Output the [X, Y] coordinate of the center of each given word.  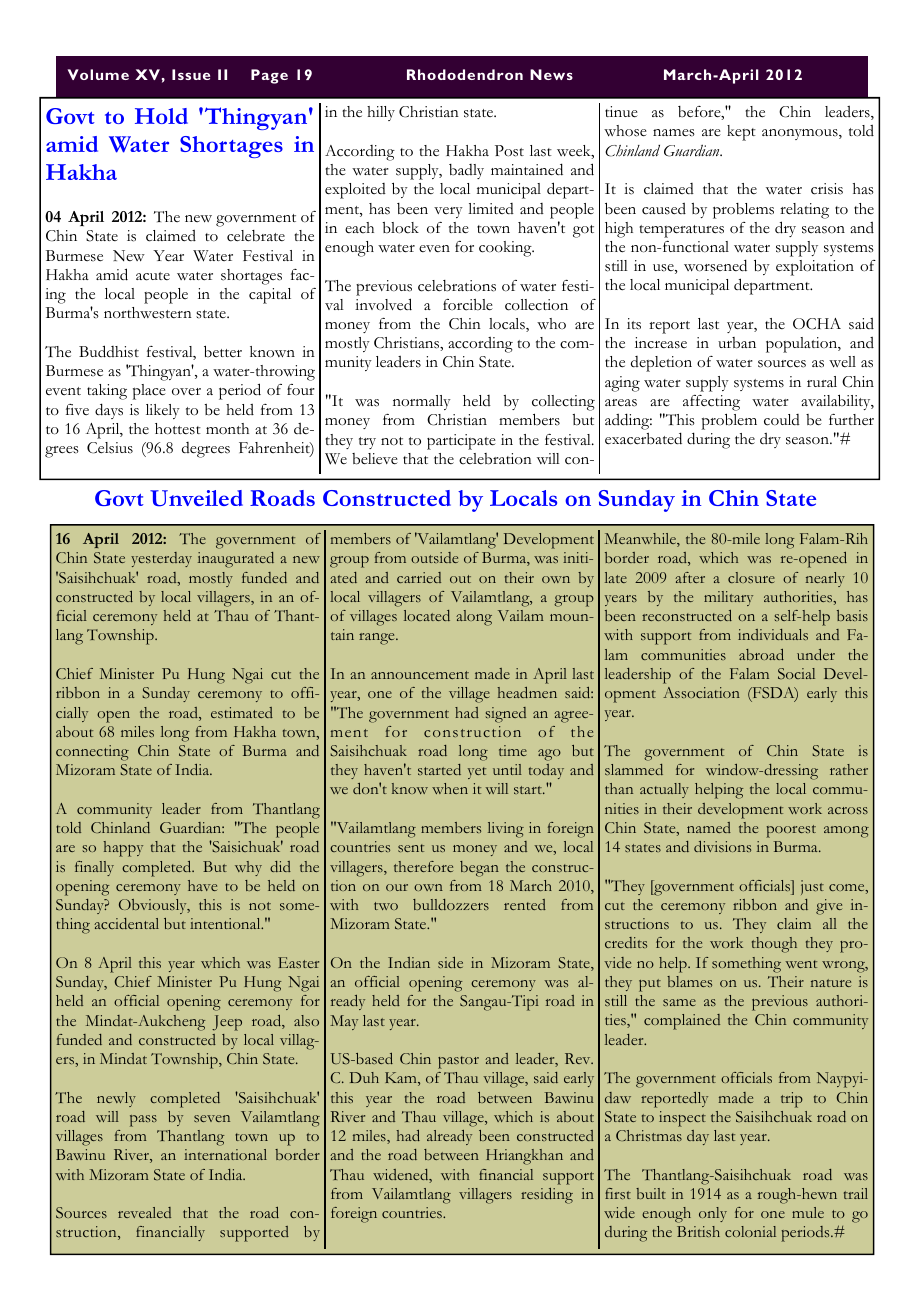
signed [506, 715]
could [782, 420]
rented [525, 904]
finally [94, 868]
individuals [773, 634]
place [149, 392]
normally [422, 402]
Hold [161, 116]
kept [741, 133]
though [774, 945]
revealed [144, 1212]
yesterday [161, 559]
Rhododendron [465, 74]
